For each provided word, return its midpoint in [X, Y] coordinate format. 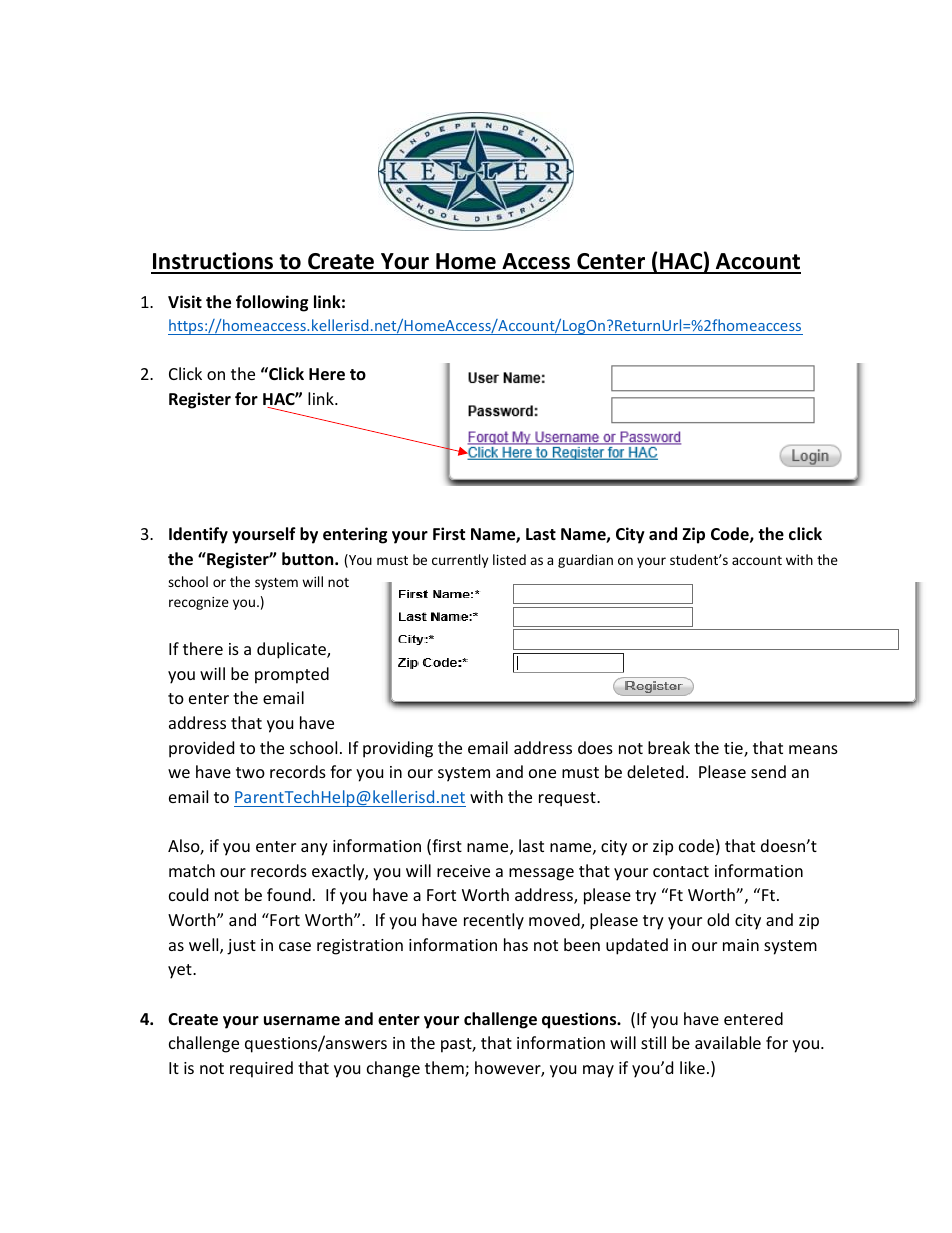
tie [734, 749]
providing [398, 749]
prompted [292, 675]
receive [463, 871]
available [728, 1042]
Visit [185, 302]
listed [509, 559]
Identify [198, 535]
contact [681, 871]
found [289, 894]
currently [460, 561]
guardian [585, 561]
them [445, 1069]
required [261, 1069]
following [272, 303]
